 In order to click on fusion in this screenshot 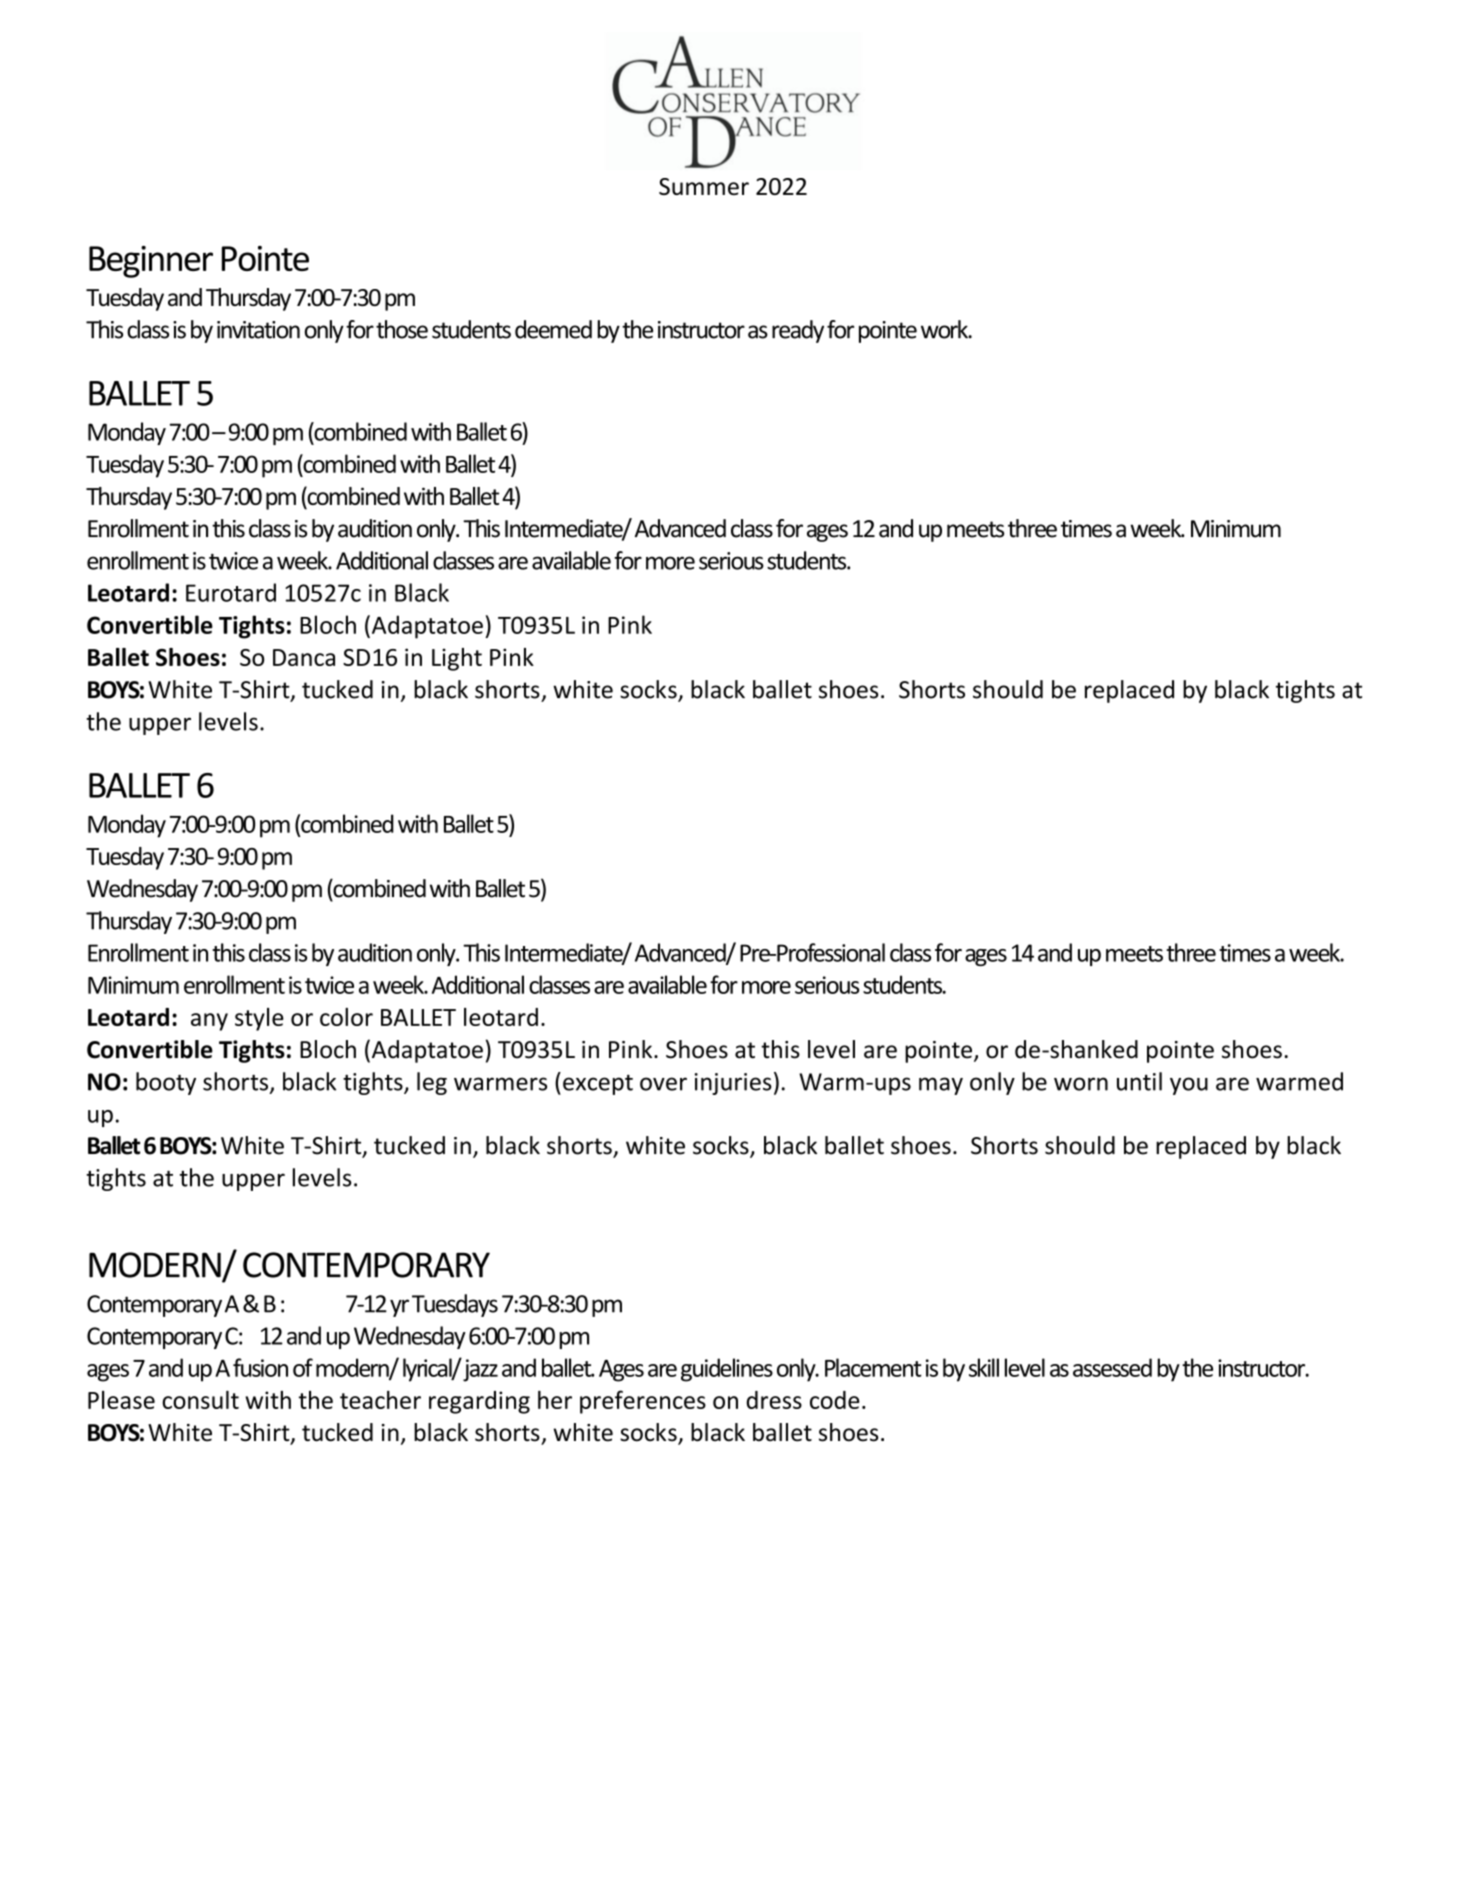, I will do `click(260, 1367)`.
